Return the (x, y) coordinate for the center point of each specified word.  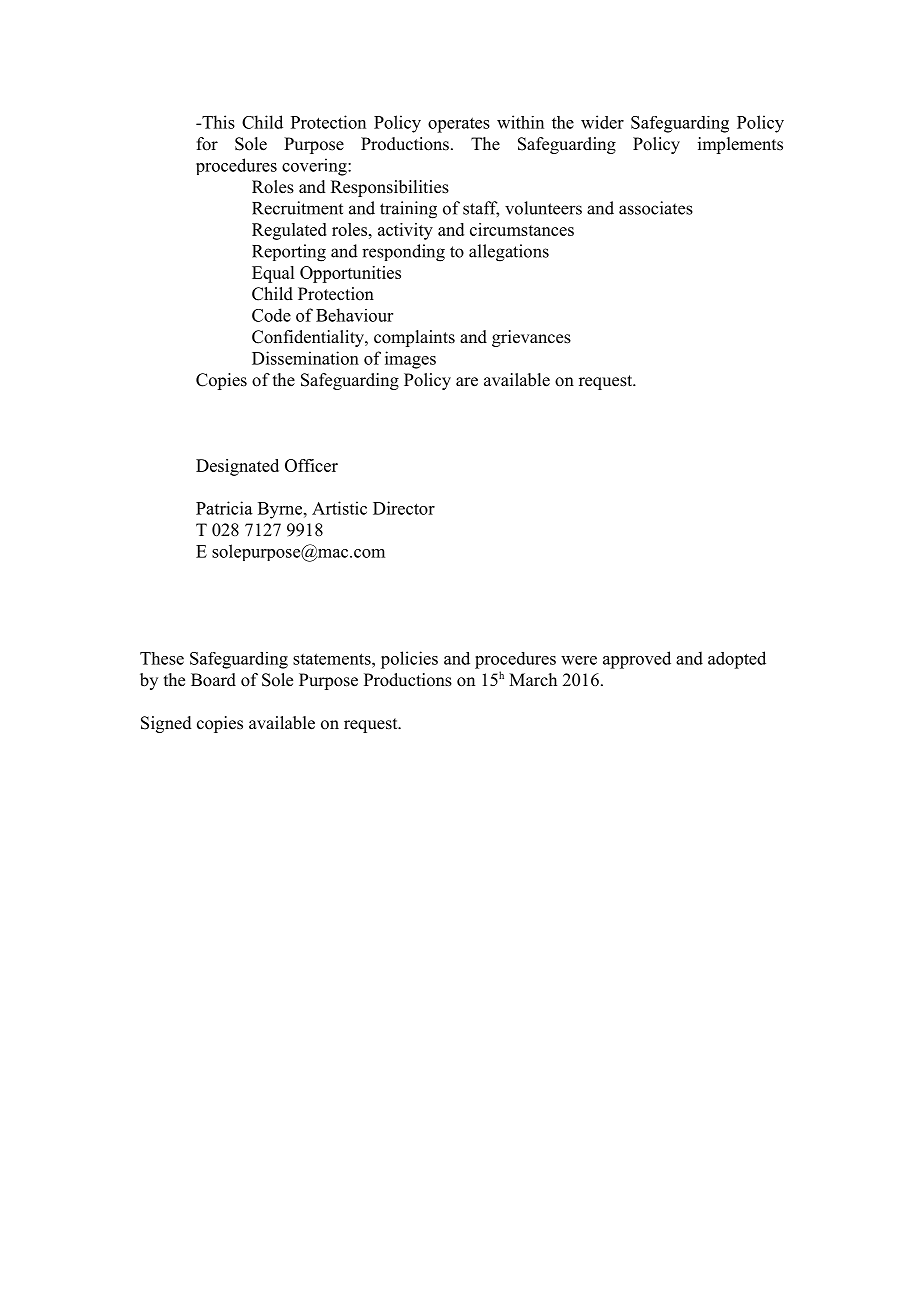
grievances (531, 338)
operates (459, 125)
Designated (237, 467)
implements (740, 145)
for (207, 144)
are (467, 382)
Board (213, 680)
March (533, 679)
